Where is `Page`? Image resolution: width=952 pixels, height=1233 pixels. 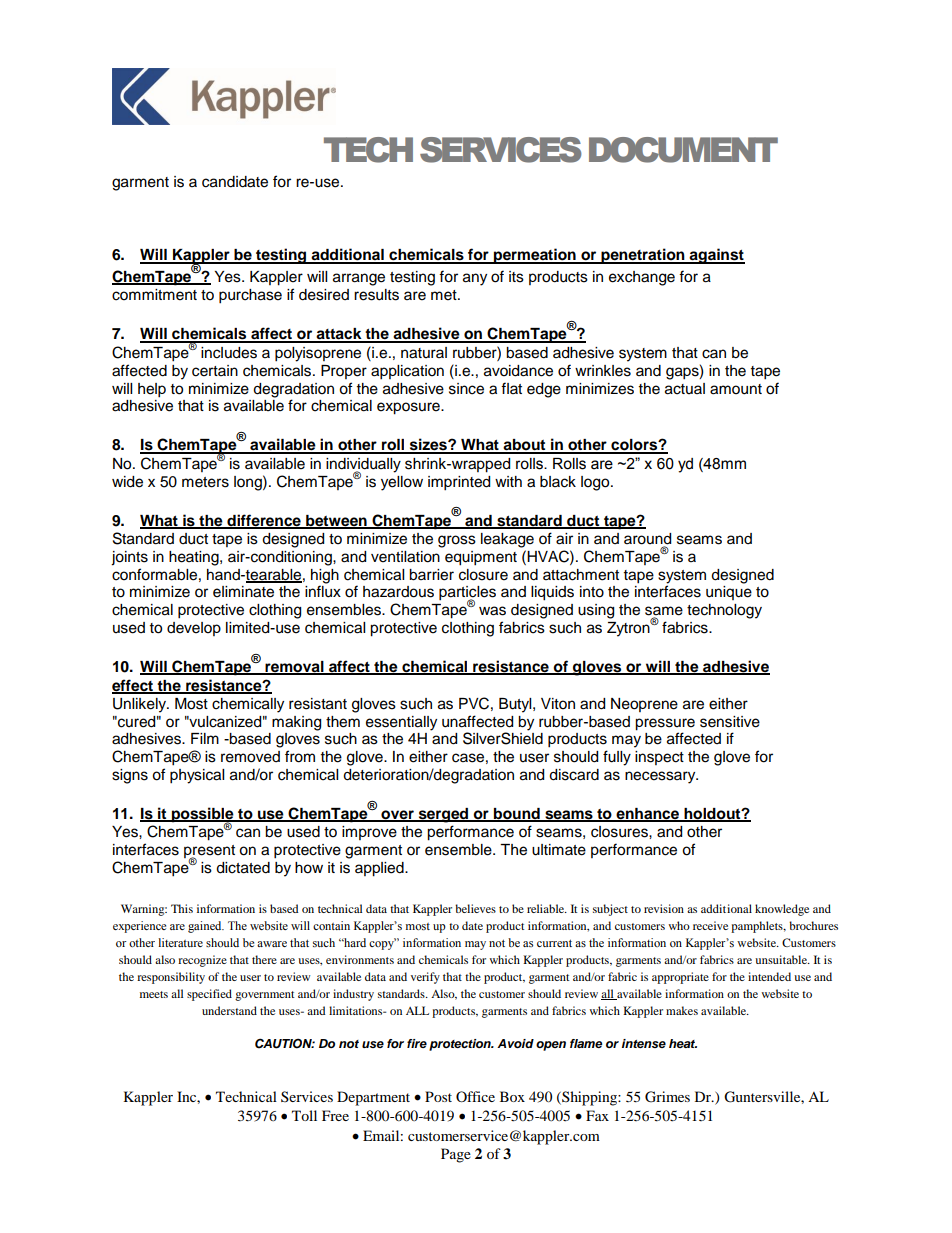
Page is located at coordinates (456, 1155).
